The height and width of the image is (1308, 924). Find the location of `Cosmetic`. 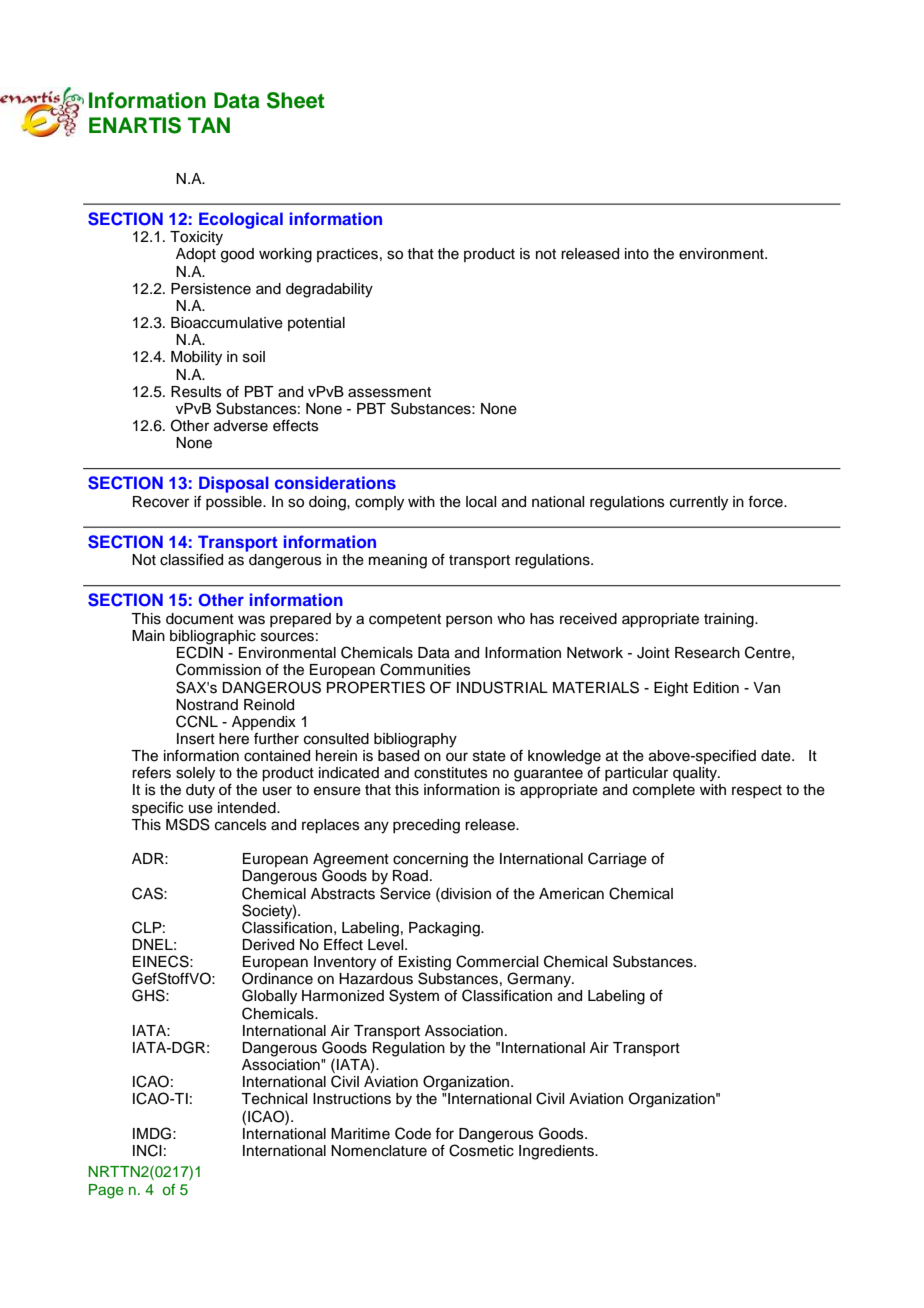

Cosmetic is located at coordinates (481, 1149).
